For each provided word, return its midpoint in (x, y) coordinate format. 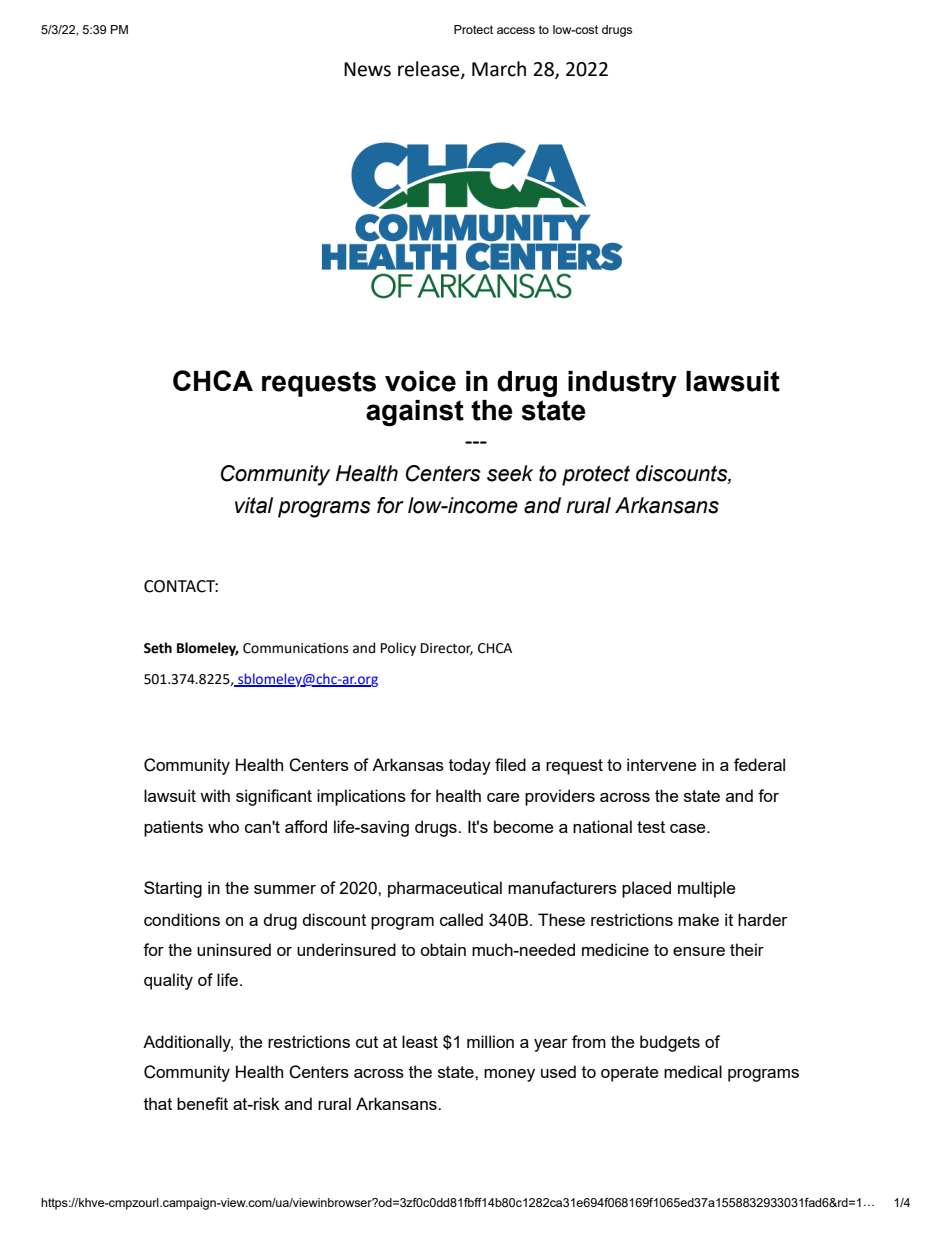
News (367, 69)
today (470, 766)
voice (420, 381)
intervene (661, 764)
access (516, 30)
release (430, 69)
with (215, 795)
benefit (202, 1103)
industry (622, 384)
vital (254, 505)
